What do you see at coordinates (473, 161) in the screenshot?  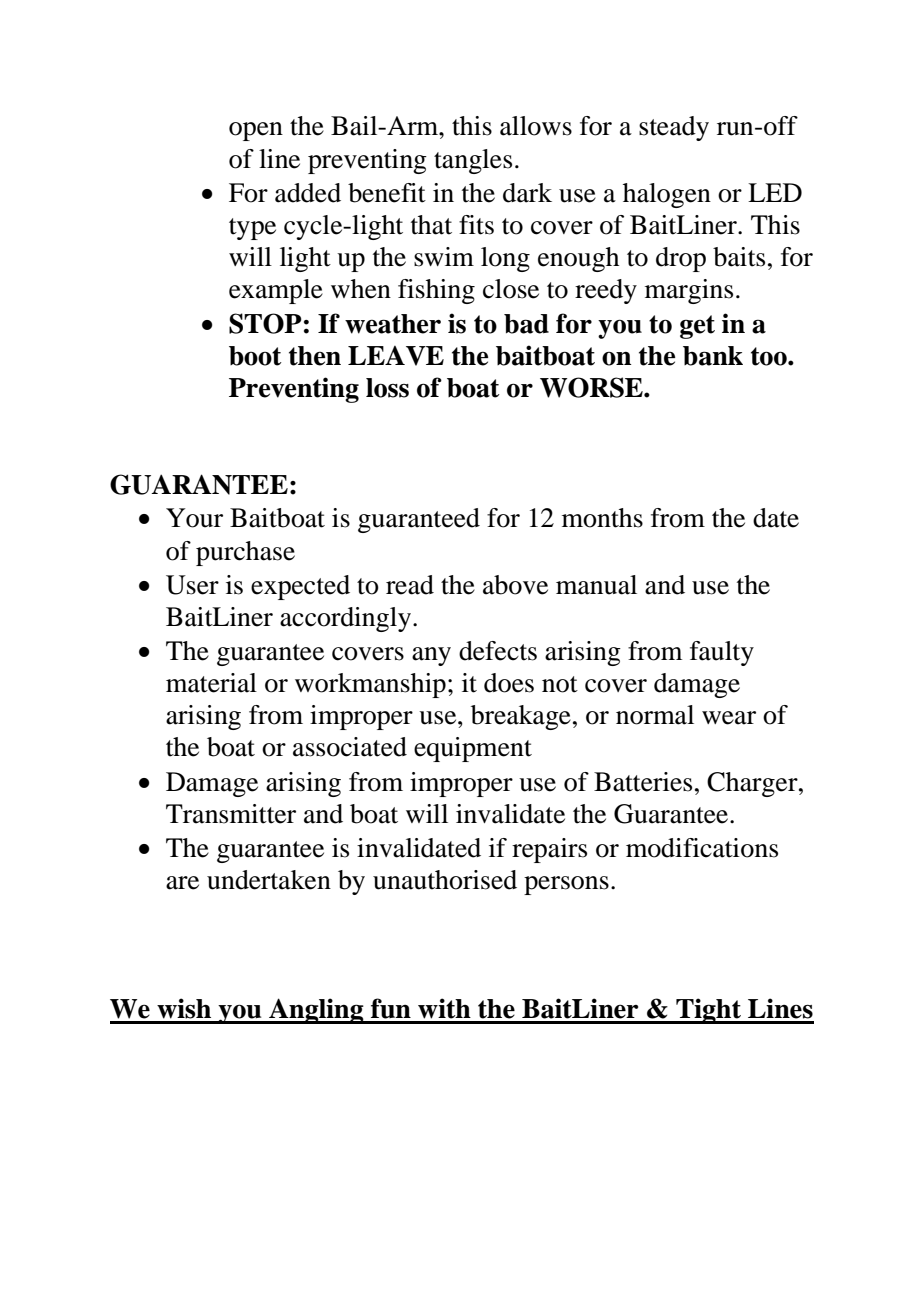 I see `tangles` at bounding box center [473, 161].
